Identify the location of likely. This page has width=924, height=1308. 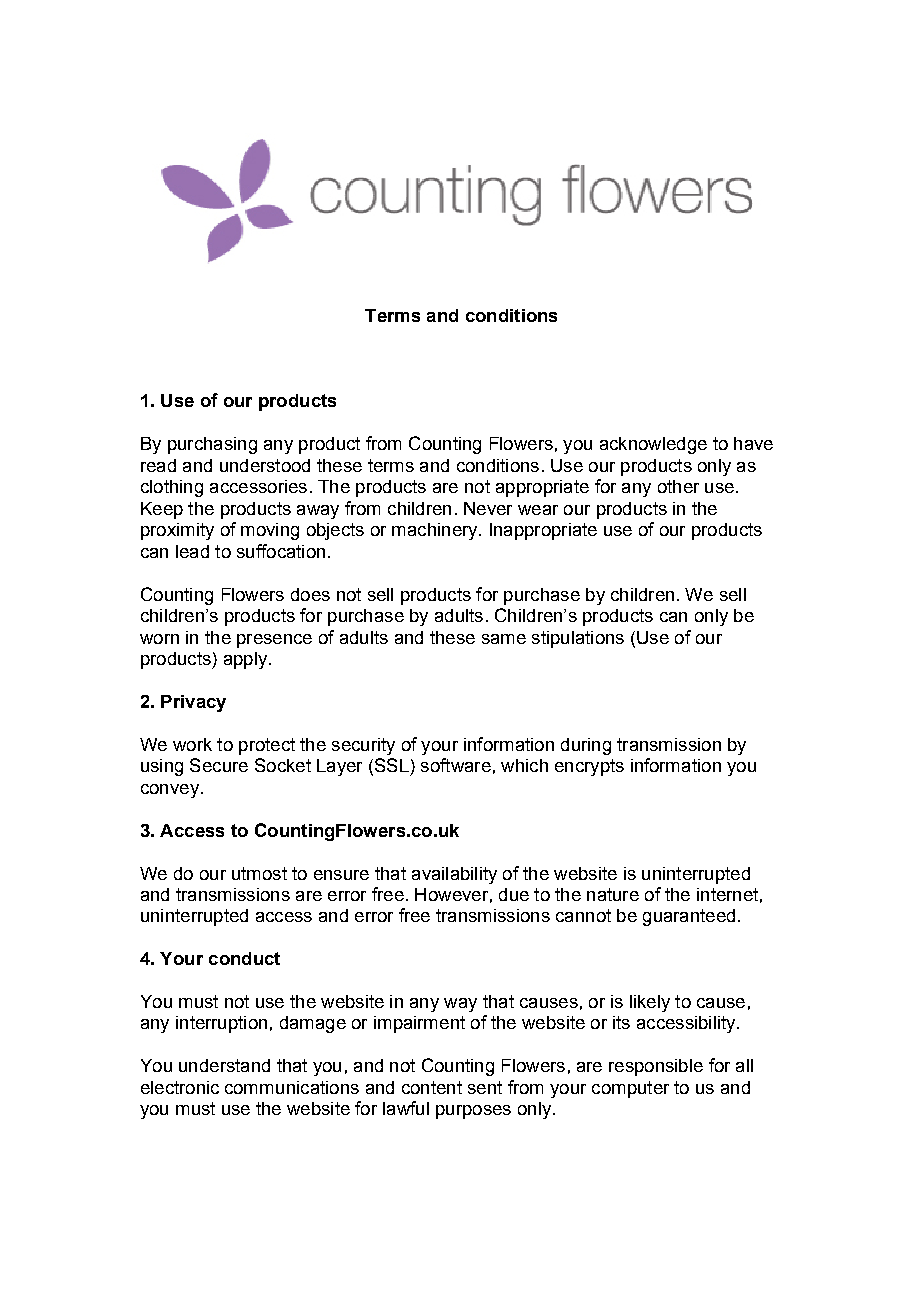
(650, 1003).
